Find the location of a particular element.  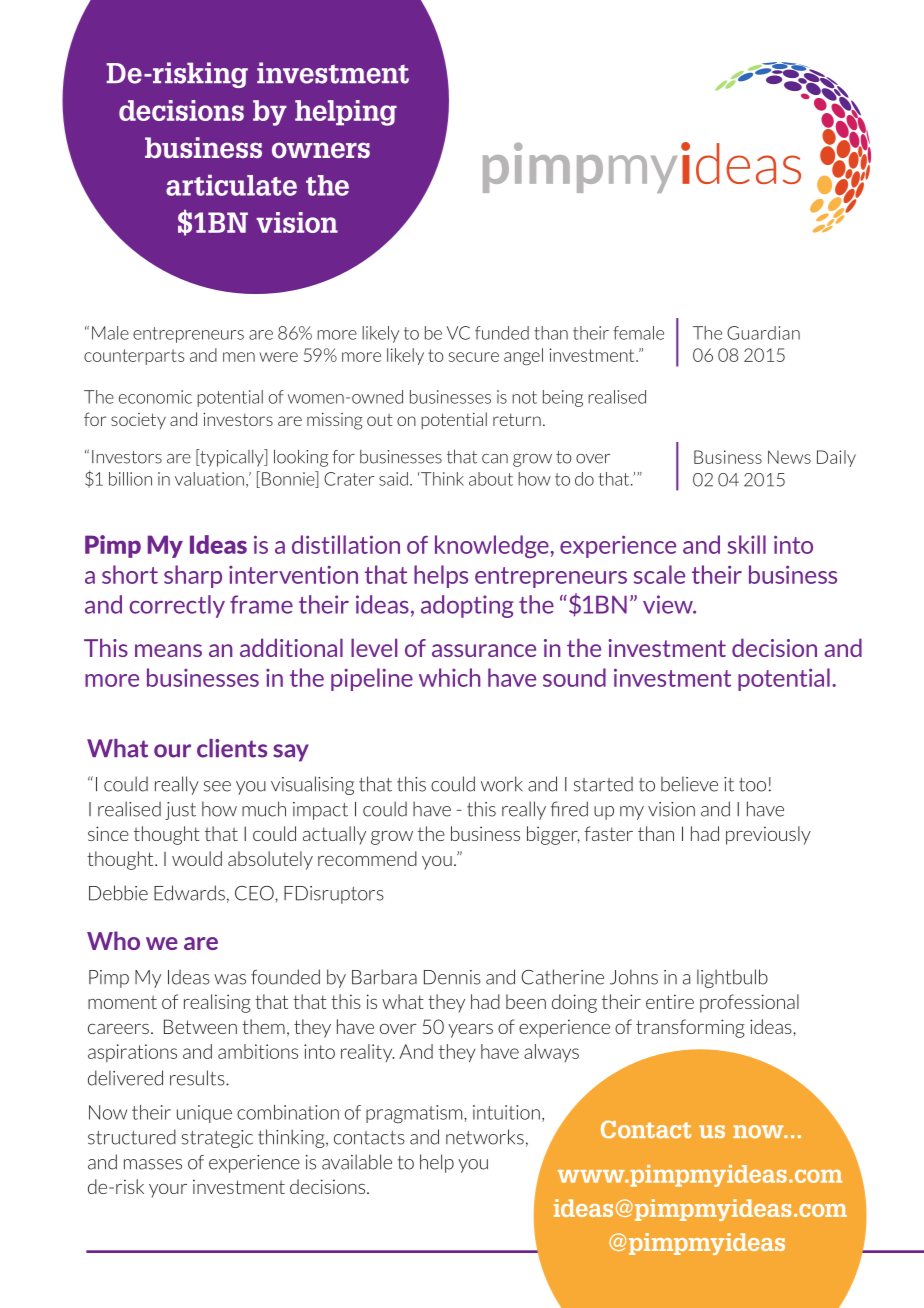

transforming is located at coordinates (690, 1028).
